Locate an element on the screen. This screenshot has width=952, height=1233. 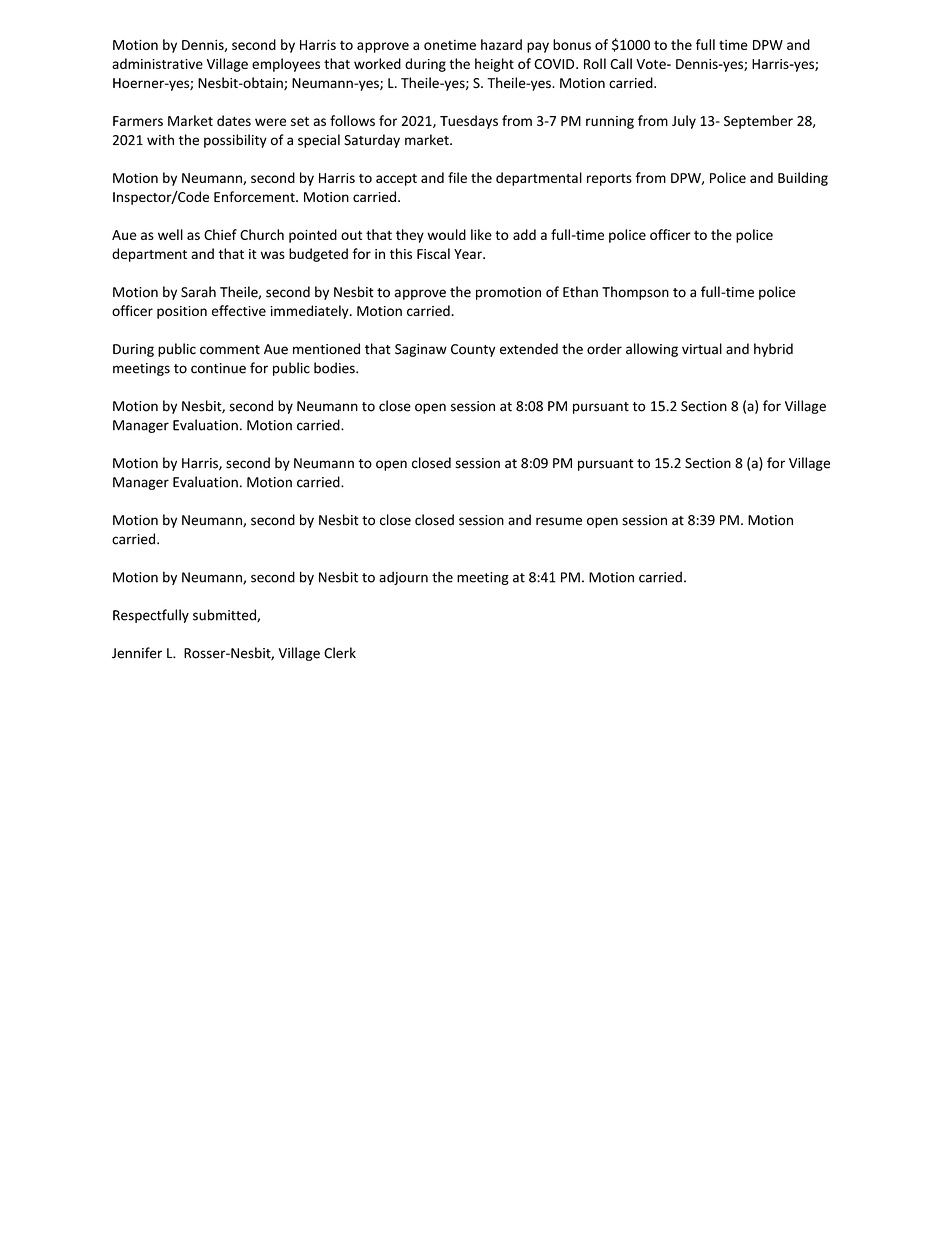
Clerk is located at coordinates (340, 653).
